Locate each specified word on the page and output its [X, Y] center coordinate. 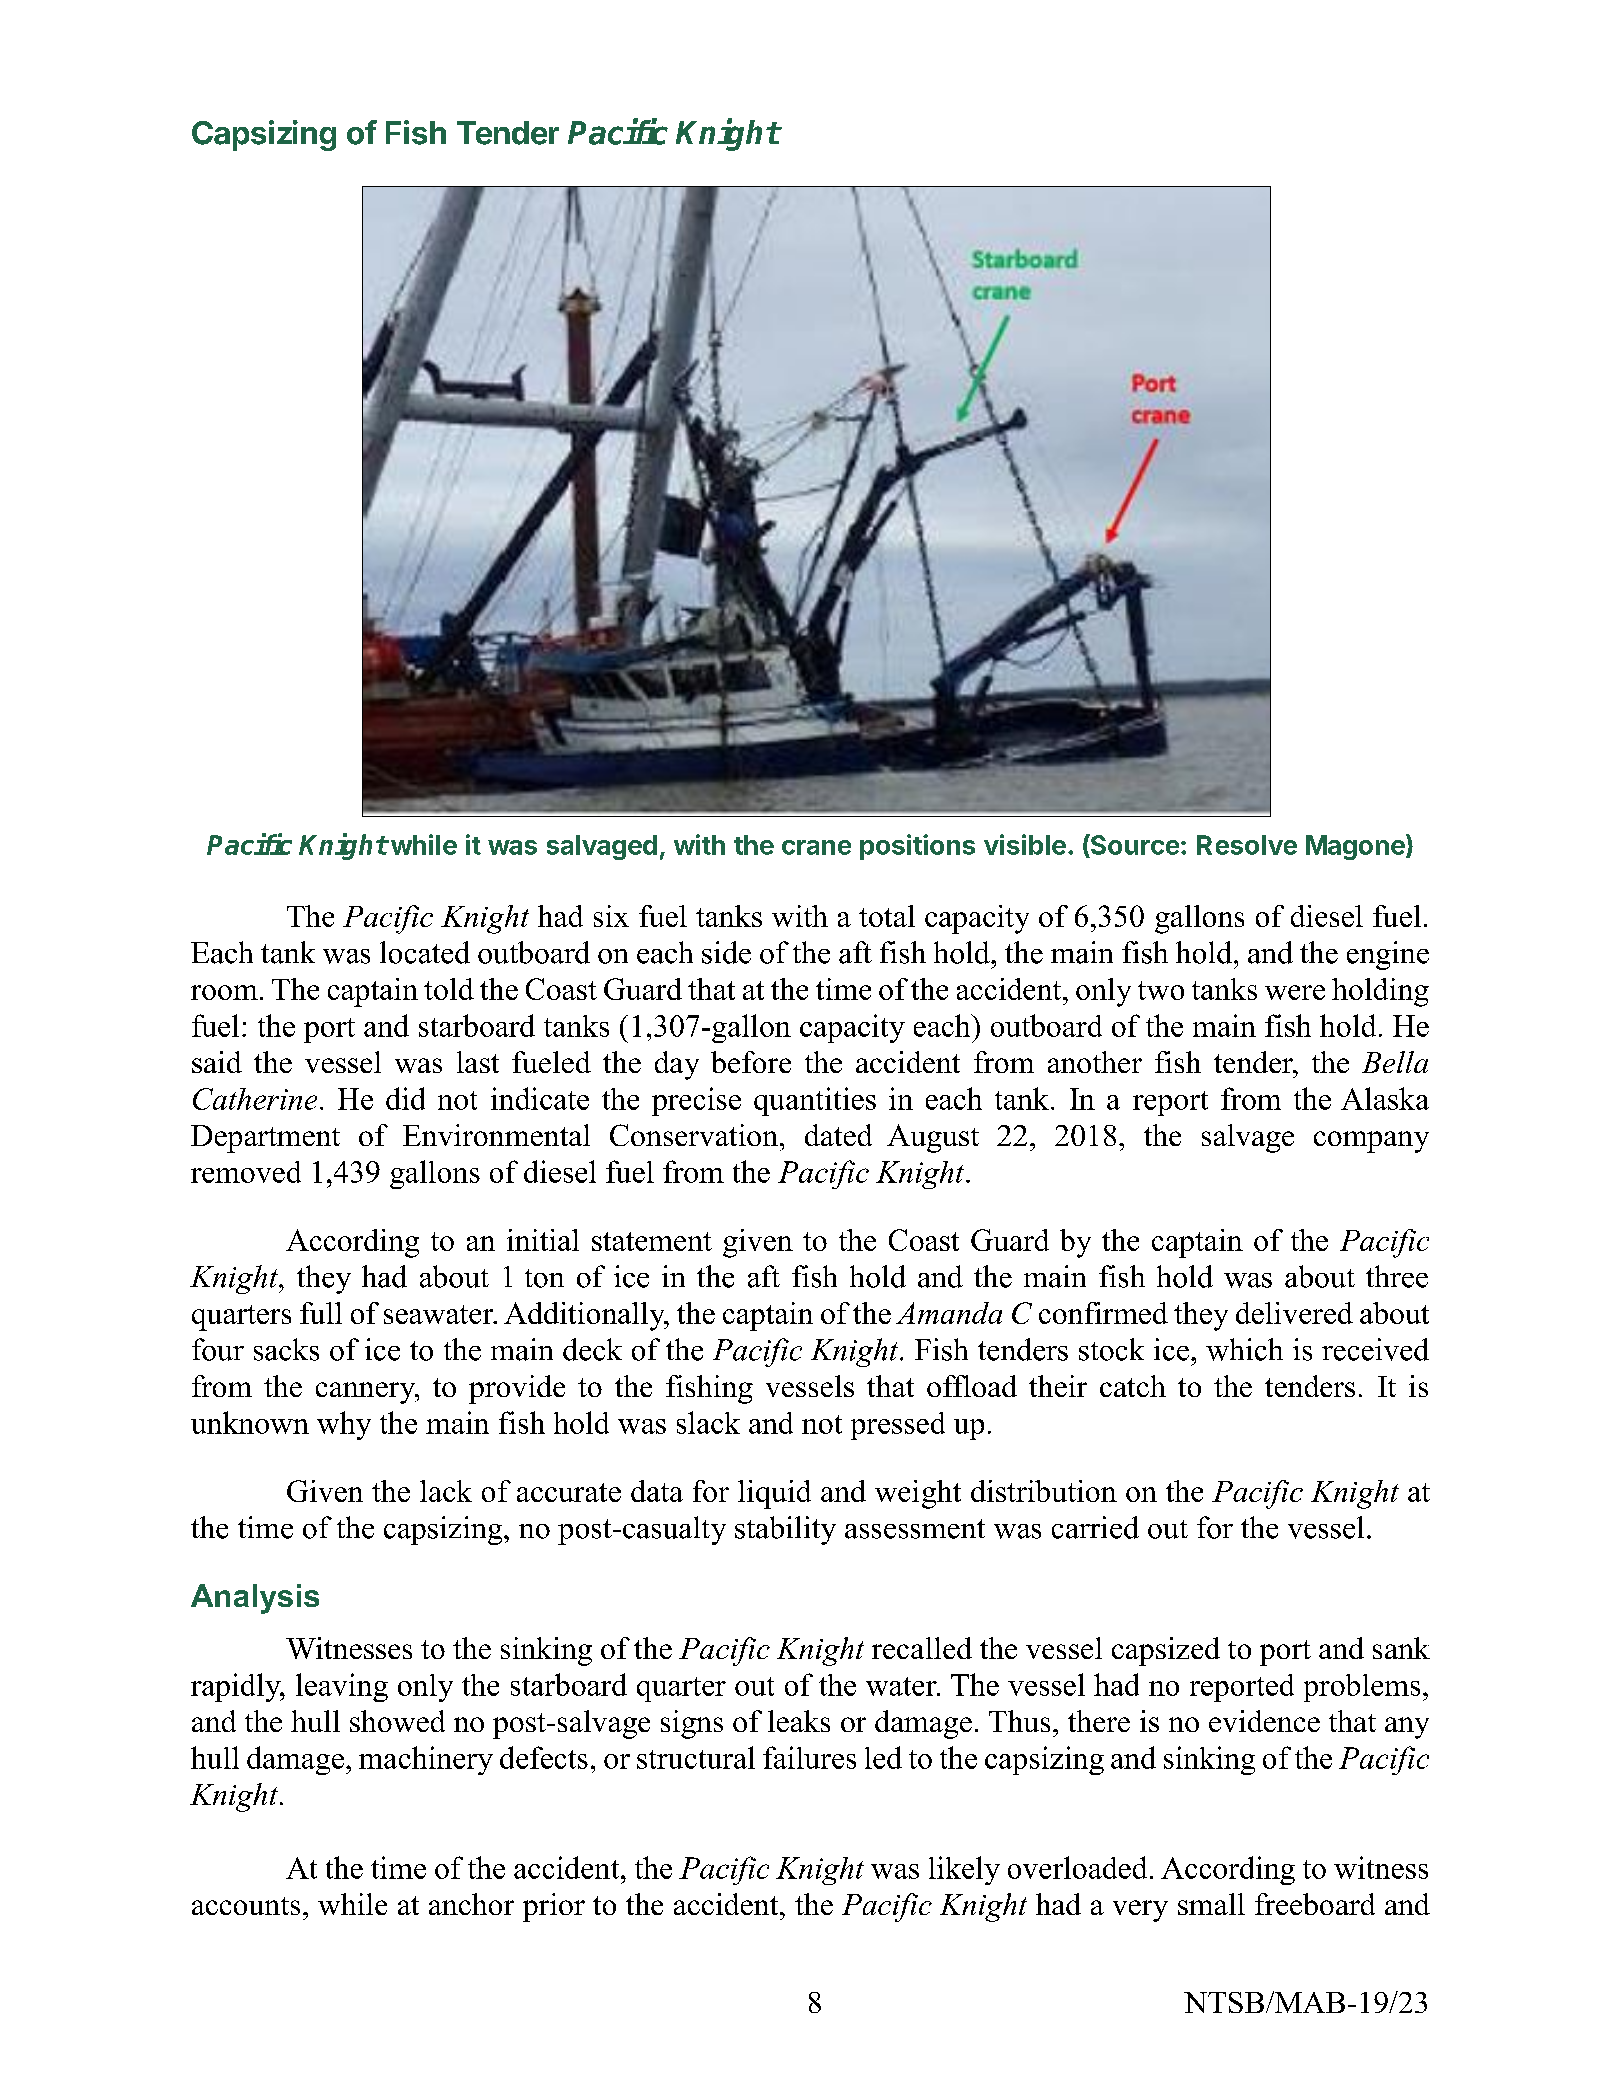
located [425, 952]
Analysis [255, 1599]
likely [964, 1870]
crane [816, 847]
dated [838, 1135]
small [1211, 1904]
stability [785, 1530]
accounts [246, 1906]
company [1371, 1142]
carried [1095, 1527]
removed [246, 1172]
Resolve [1247, 845]
